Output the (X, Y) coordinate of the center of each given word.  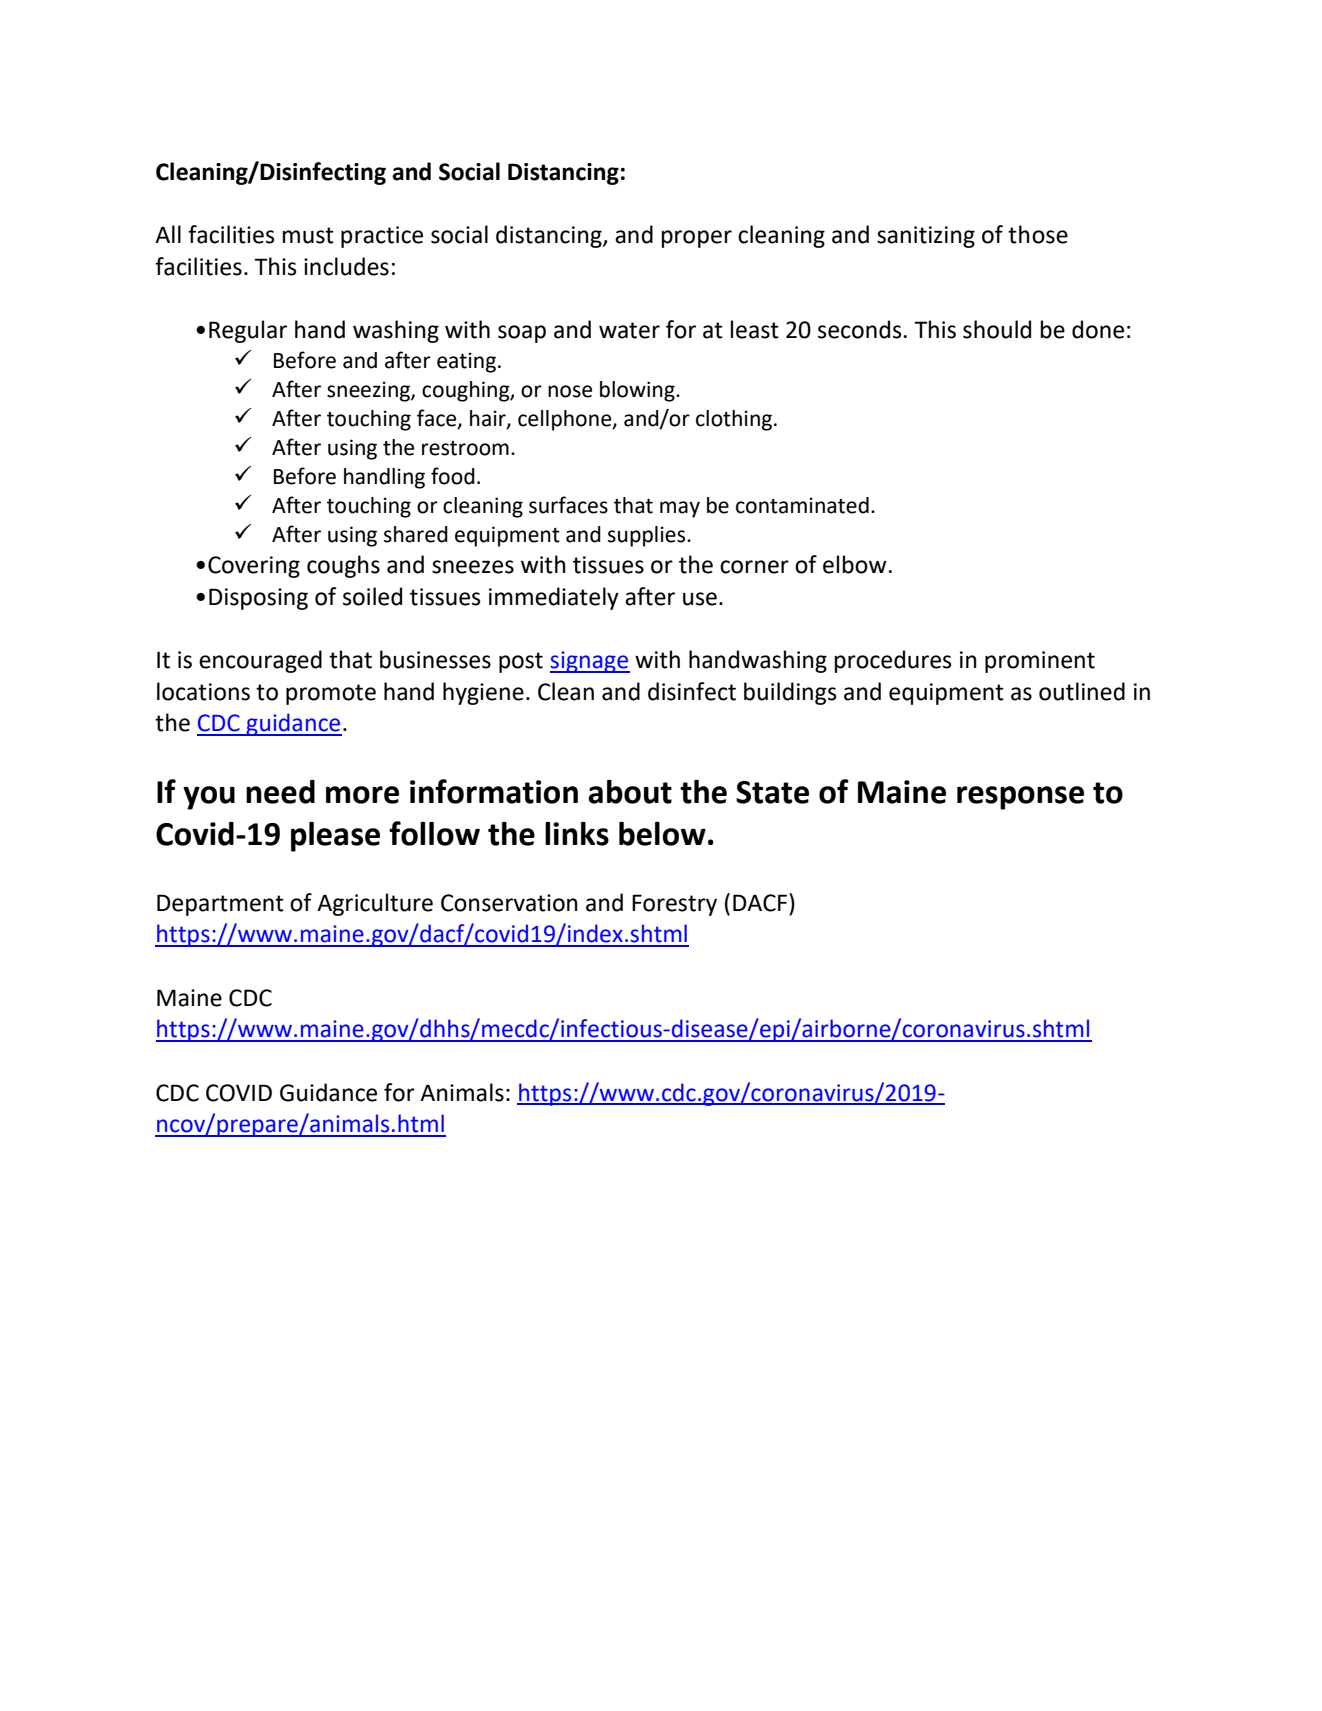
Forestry (674, 905)
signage (590, 662)
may (680, 509)
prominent (1040, 662)
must (308, 235)
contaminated (802, 505)
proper (697, 239)
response (1020, 798)
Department (220, 905)
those (1038, 234)
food (453, 476)
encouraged (260, 661)
